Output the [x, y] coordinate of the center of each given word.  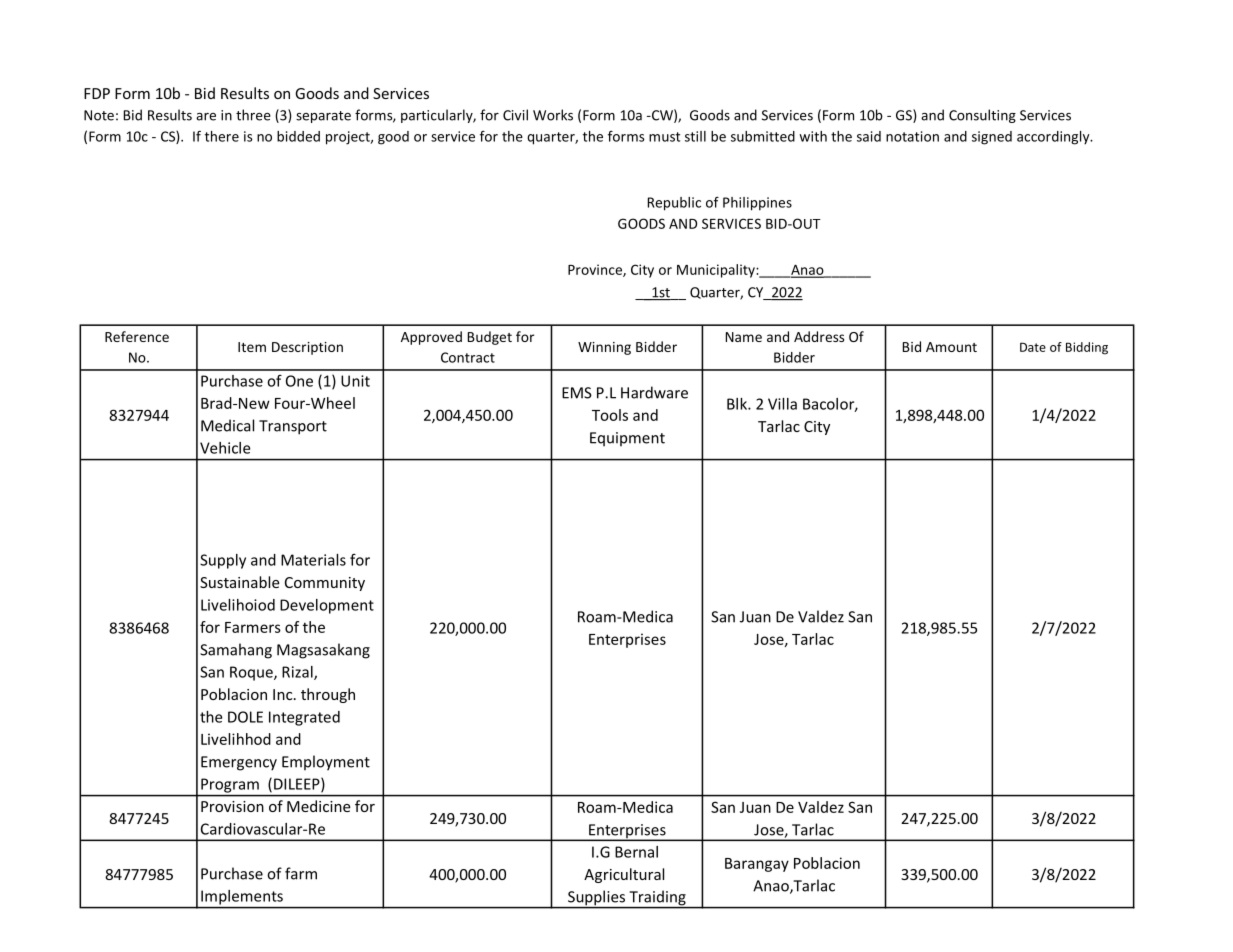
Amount [951, 347]
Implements [242, 897]
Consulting [982, 116]
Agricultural [624, 875]
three [253, 115]
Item [252, 347]
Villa [782, 404]
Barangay [757, 865]
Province [596, 270]
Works [553, 115]
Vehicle [225, 448]
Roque [252, 673]
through [328, 695]
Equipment [627, 439]
